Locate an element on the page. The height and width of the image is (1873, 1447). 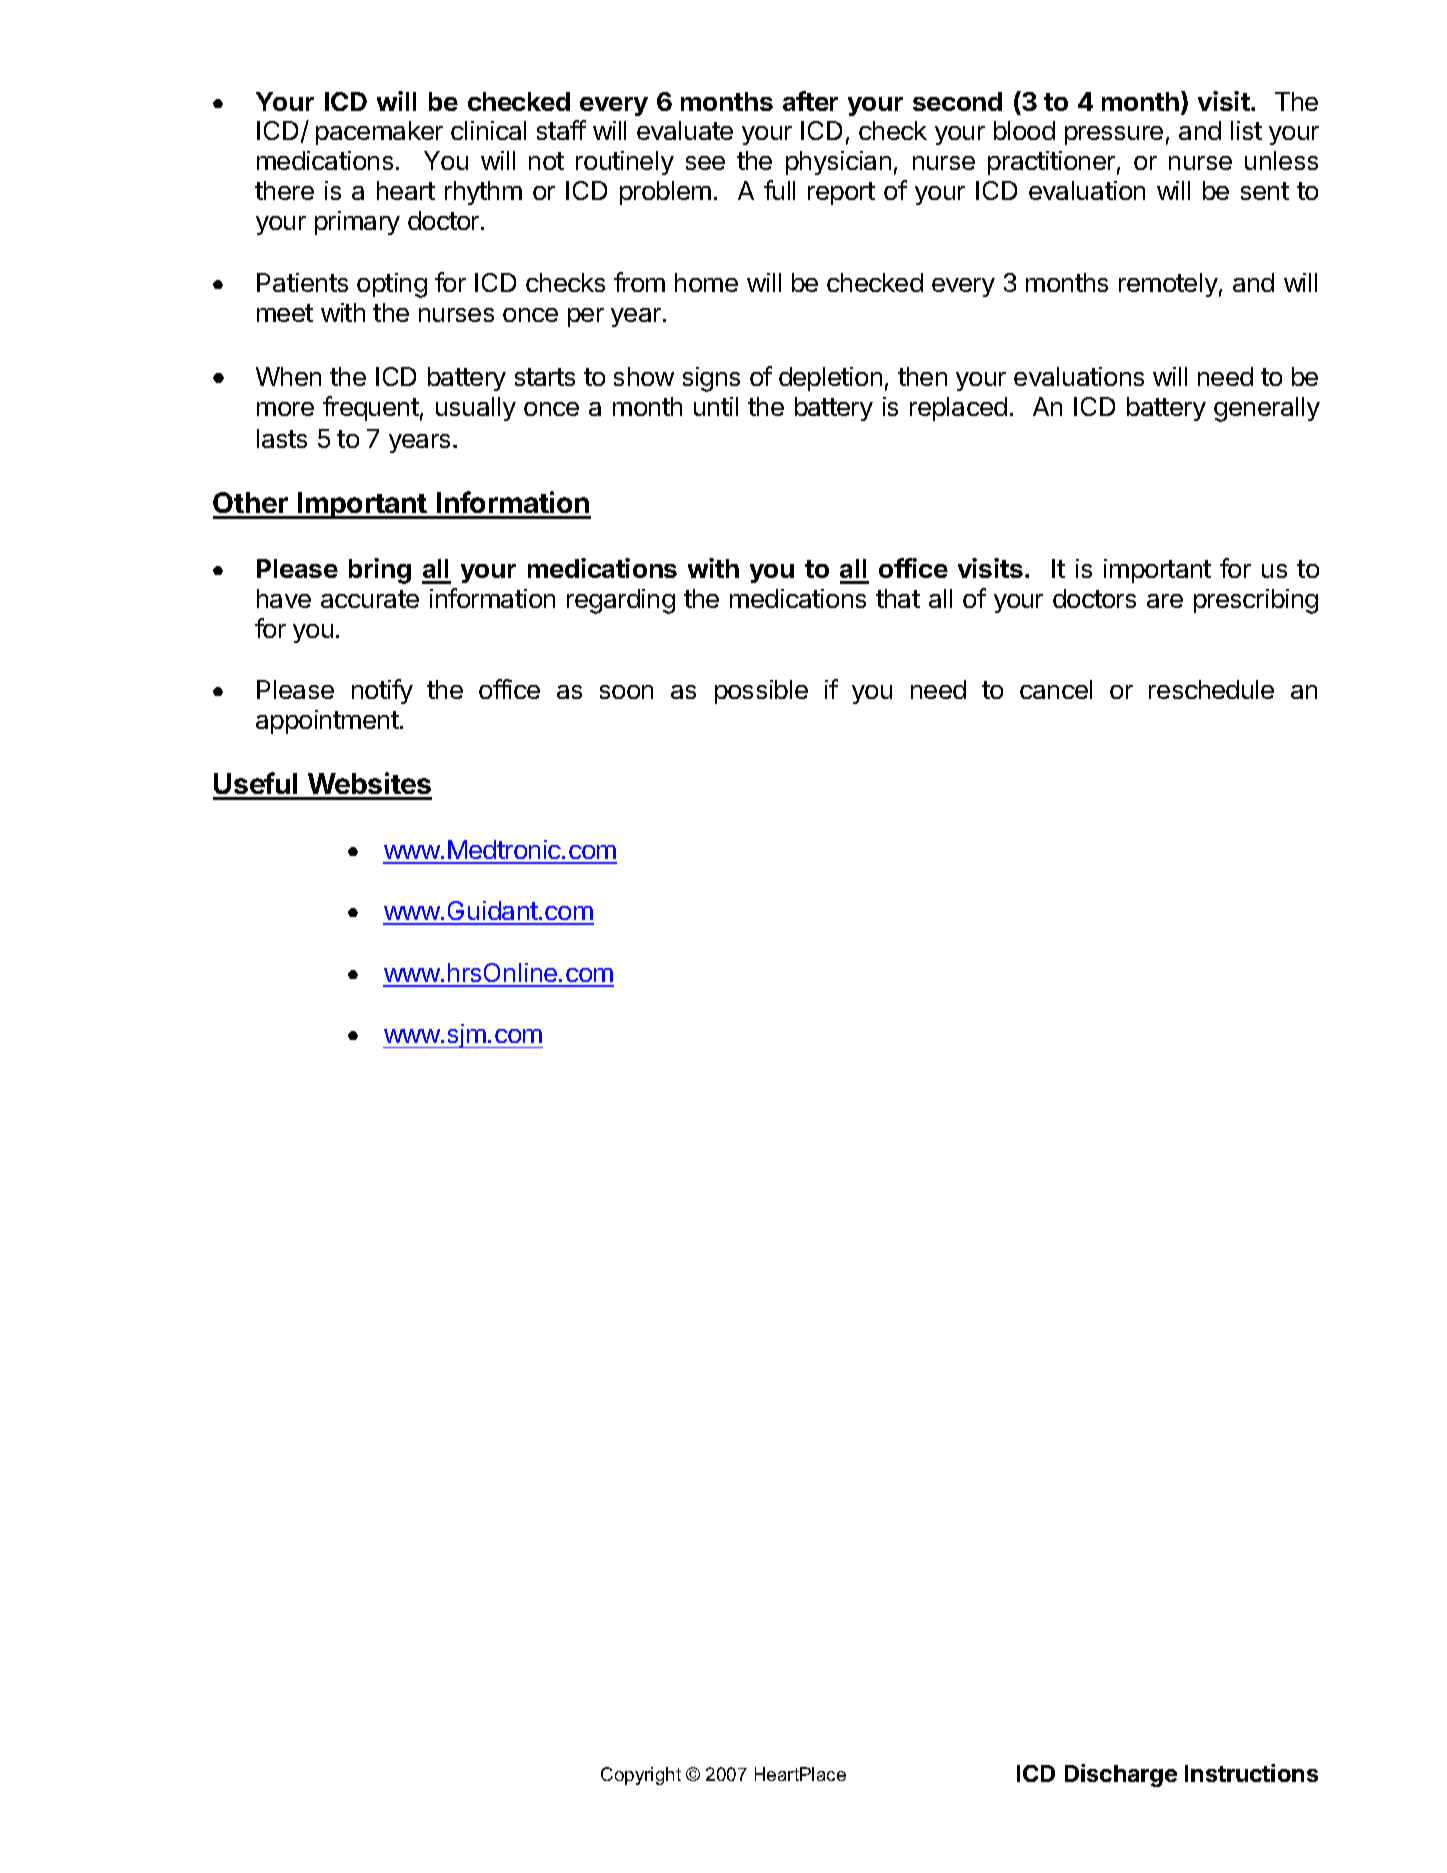
Discharge is located at coordinates (1121, 1775).
